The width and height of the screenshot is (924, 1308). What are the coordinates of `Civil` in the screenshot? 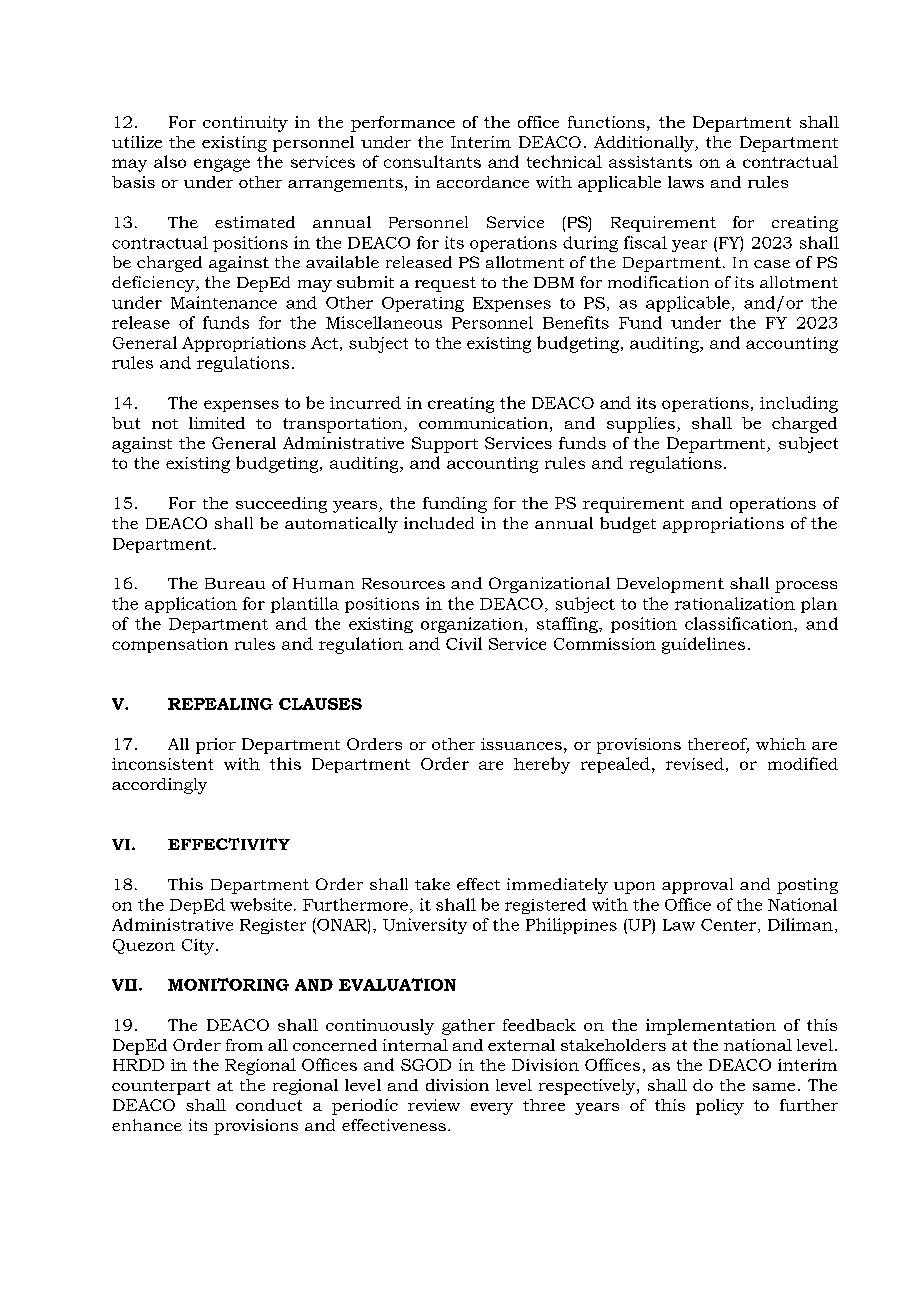 It's located at (464, 643).
